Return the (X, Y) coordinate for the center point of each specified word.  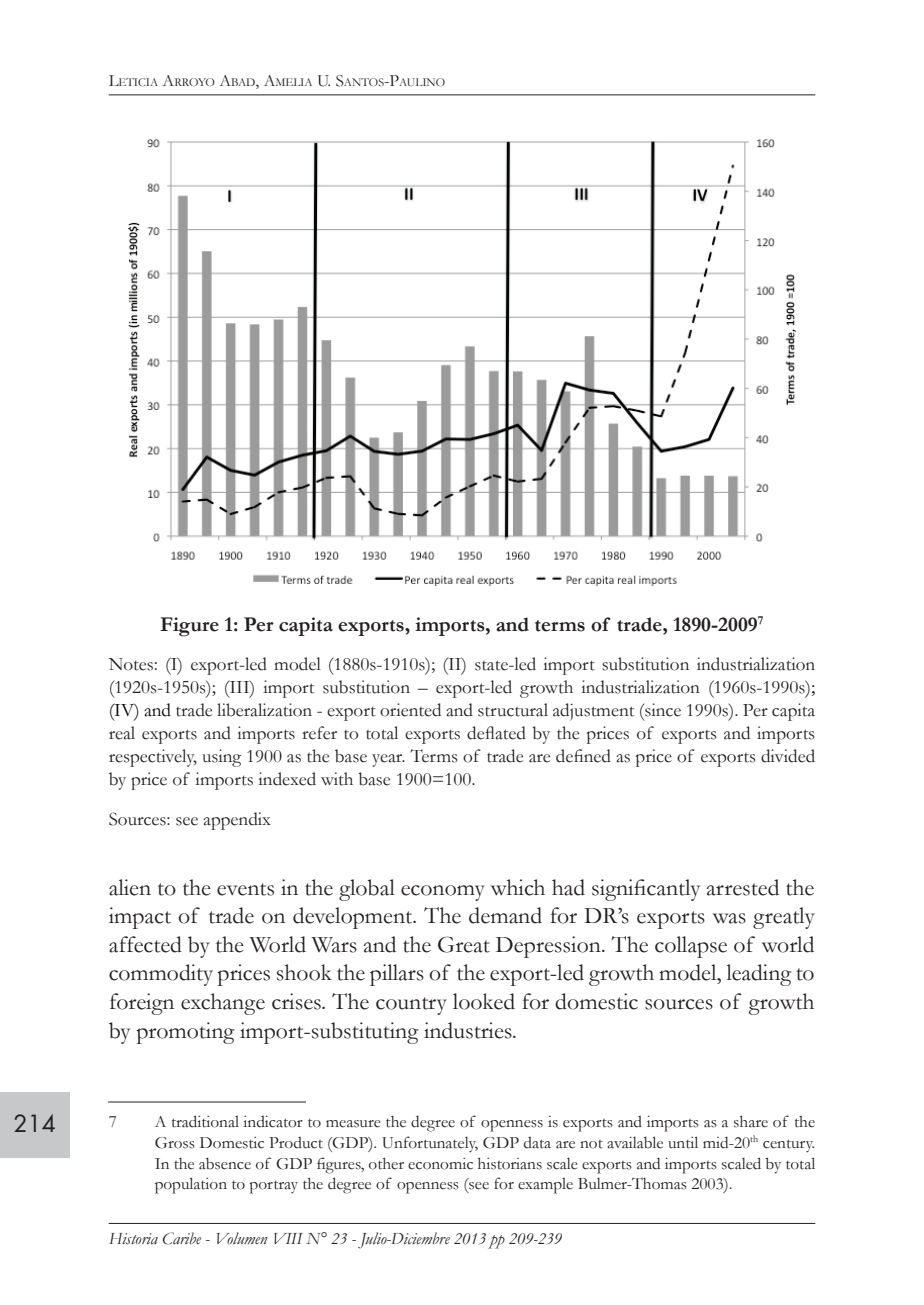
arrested (742, 887)
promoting (185, 1033)
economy (443, 893)
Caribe (182, 1238)
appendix (237, 821)
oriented (410, 710)
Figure (189, 627)
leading (758, 975)
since (662, 710)
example (545, 1186)
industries (469, 1030)
